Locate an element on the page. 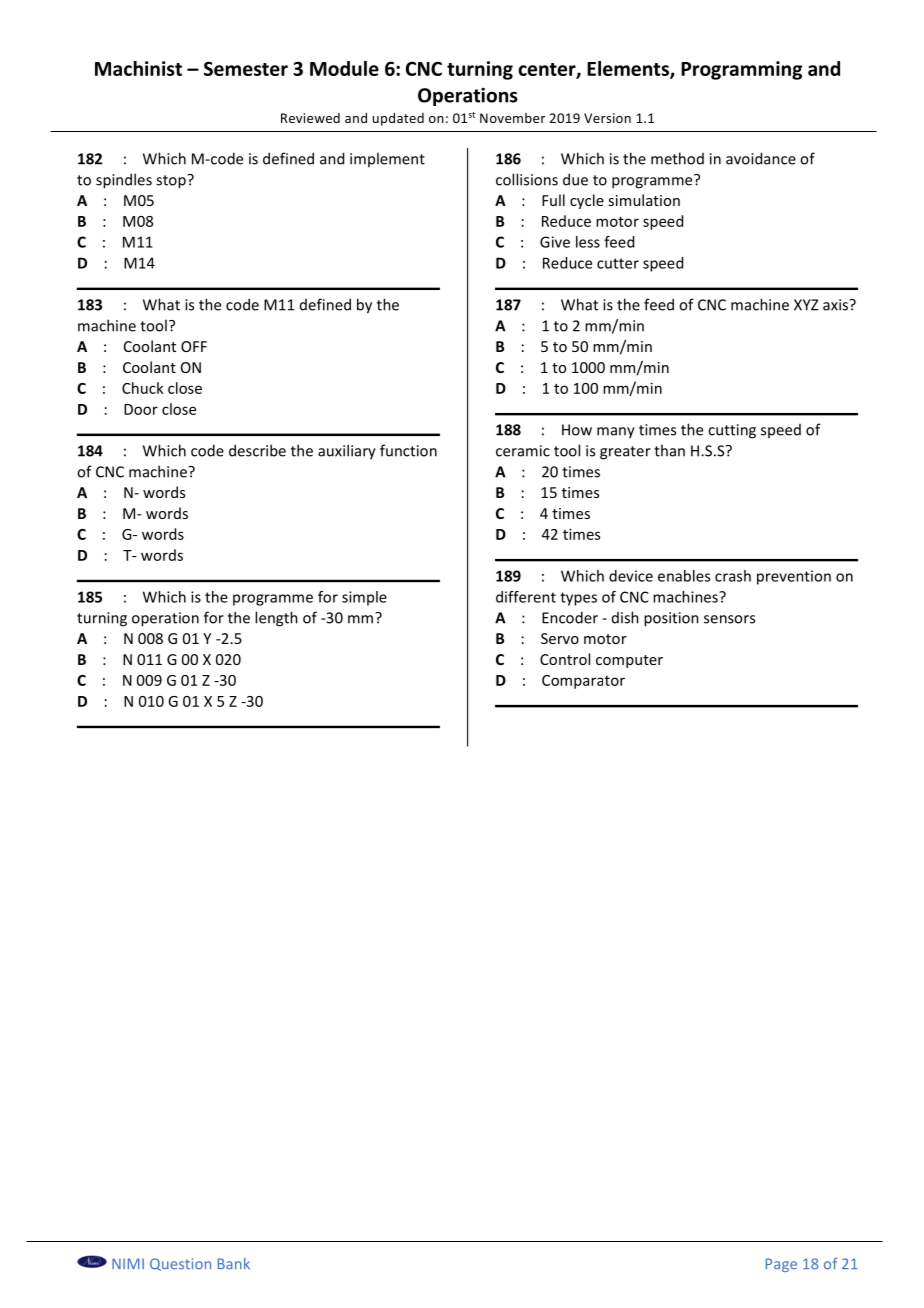  function is located at coordinates (408, 450).
